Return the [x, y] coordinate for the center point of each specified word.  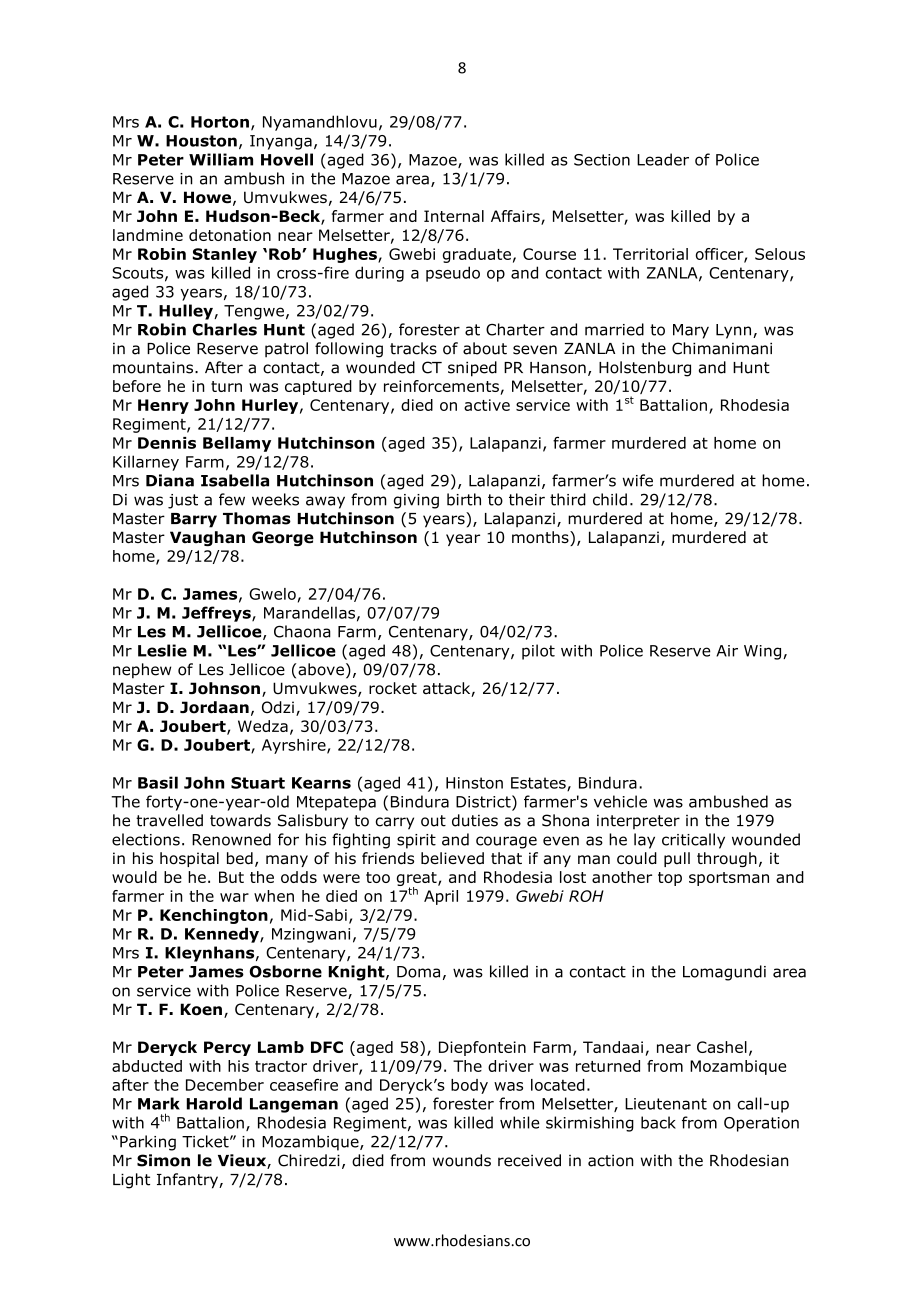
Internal [454, 216]
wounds [462, 1160]
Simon [163, 1160]
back [658, 1122]
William [221, 159]
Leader [663, 159]
